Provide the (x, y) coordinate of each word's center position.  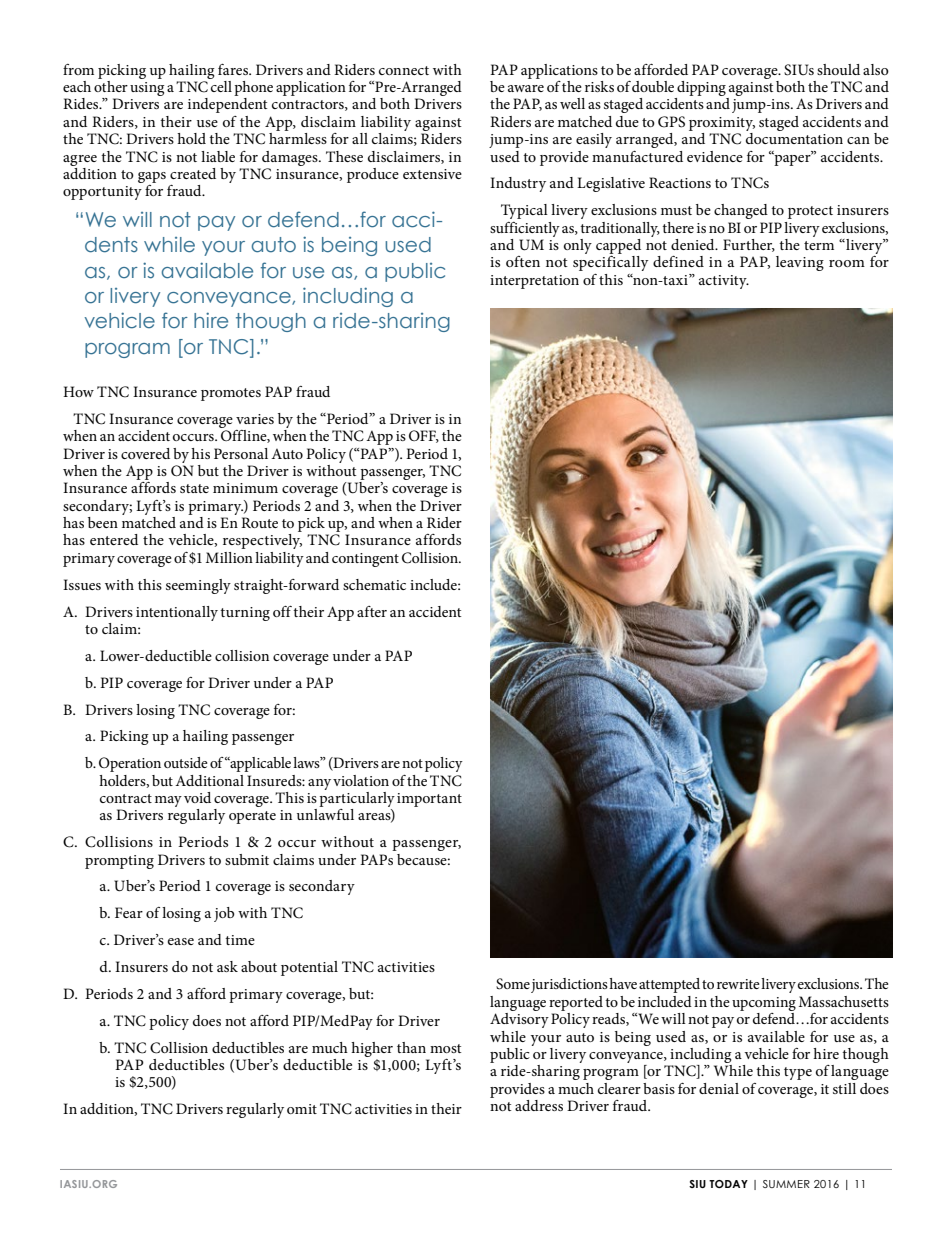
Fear (129, 912)
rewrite (738, 984)
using (147, 89)
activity (724, 282)
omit (302, 1109)
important (429, 800)
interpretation (534, 282)
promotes (231, 394)
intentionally (177, 613)
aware (526, 88)
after (372, 611)
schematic (374, 584)
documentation (794, 137)
